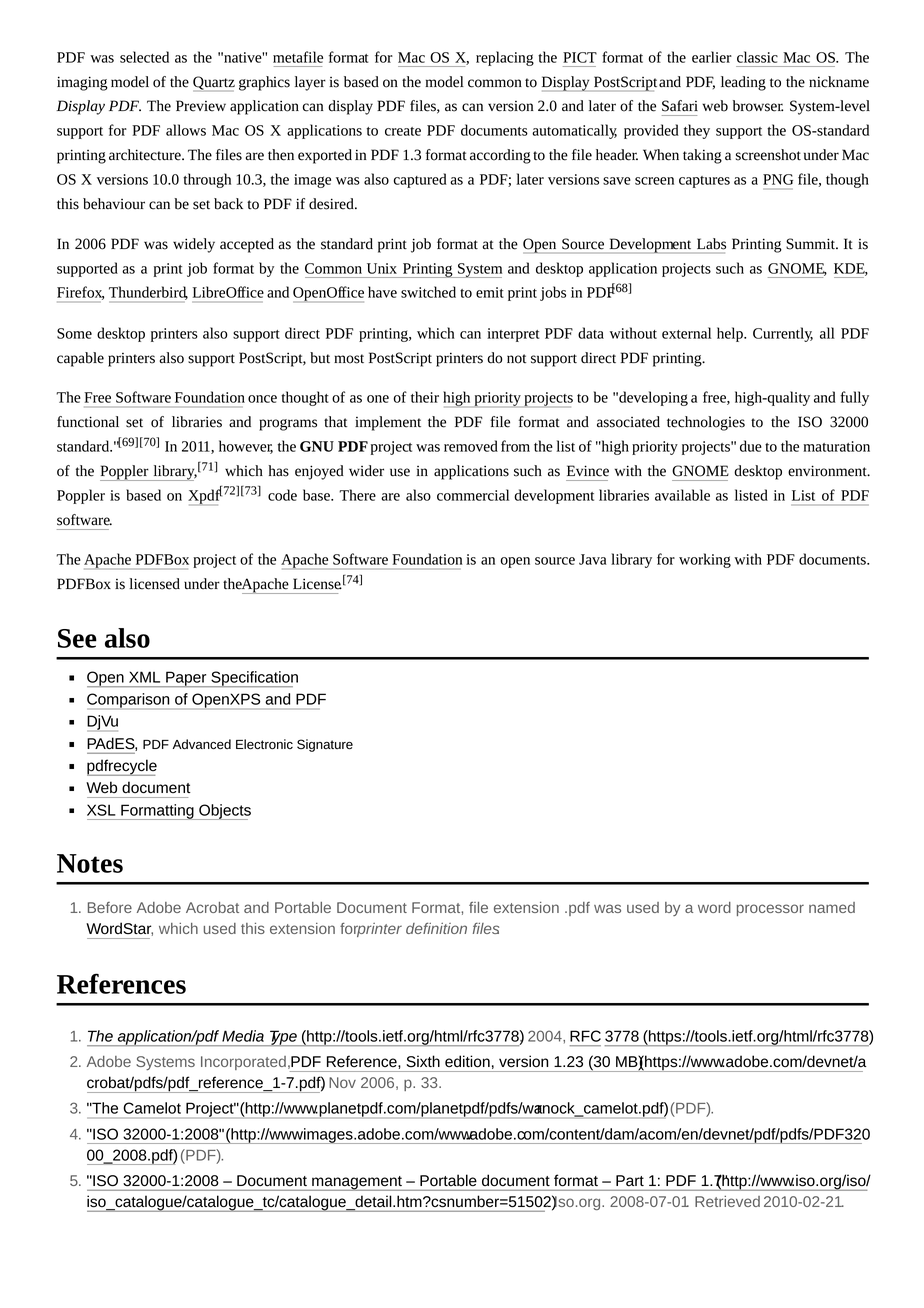 Image resolution: width=924 pixels, height=1308 pixels. What do you see at coordinates (727, 1201) in the document?
I see `Retrieved` at bounding box center [727, 1201].
